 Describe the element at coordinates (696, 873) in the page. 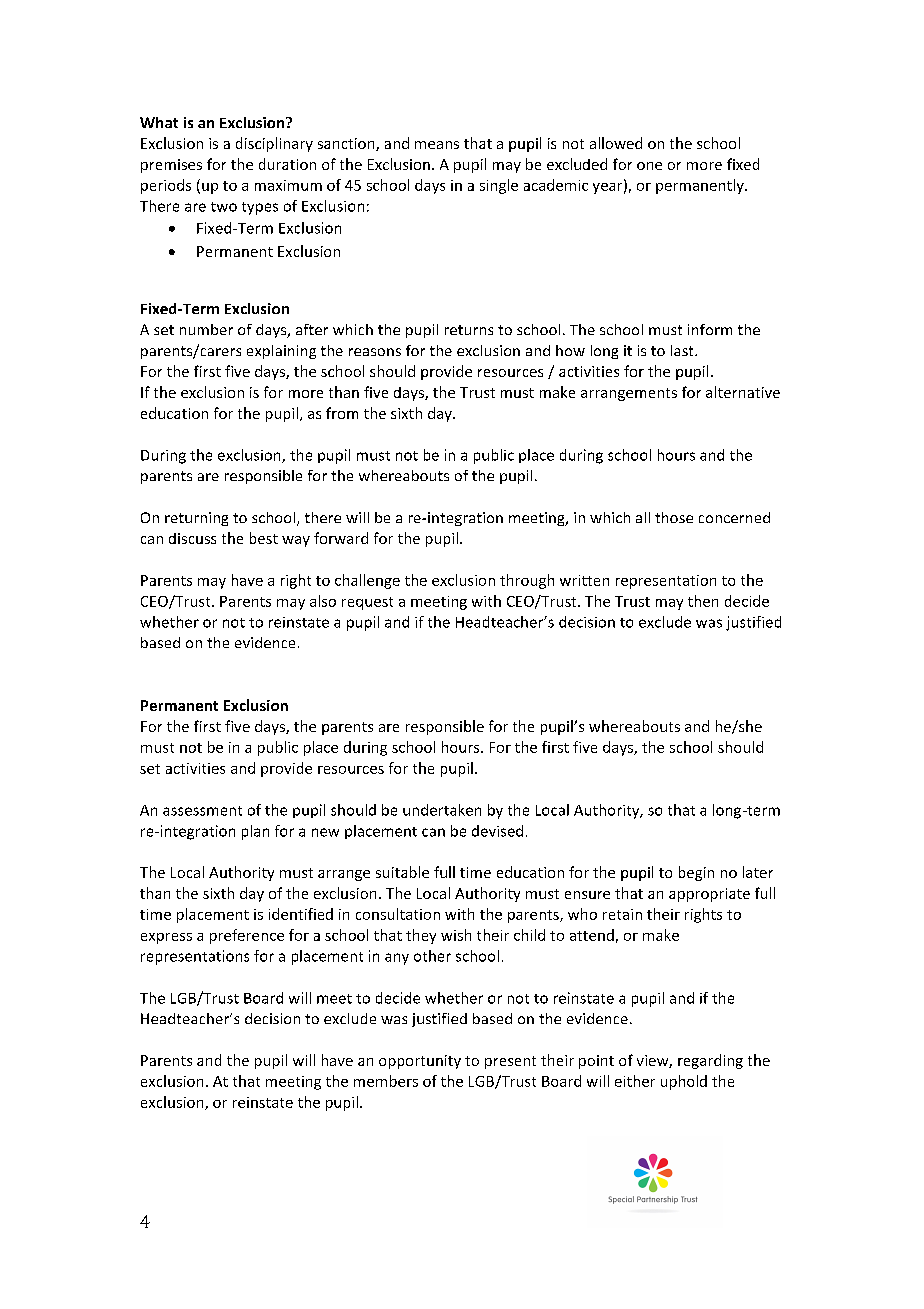

I see `begin` at that location.
